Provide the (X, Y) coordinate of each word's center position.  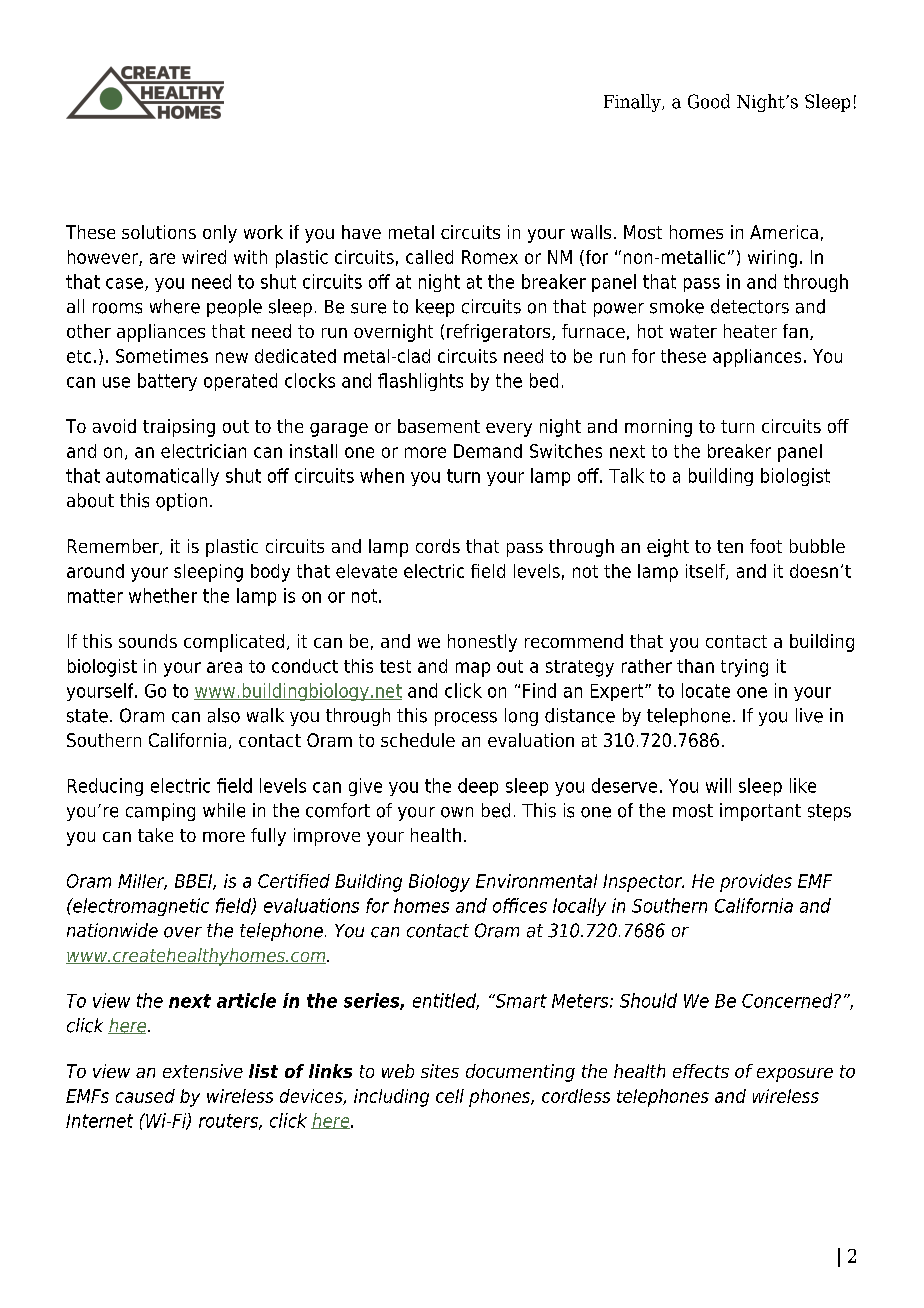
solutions (159, 232)
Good (709, 101)
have (361, 232)
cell (450, 1096)
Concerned (788, 1000)
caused (145, 1096)
